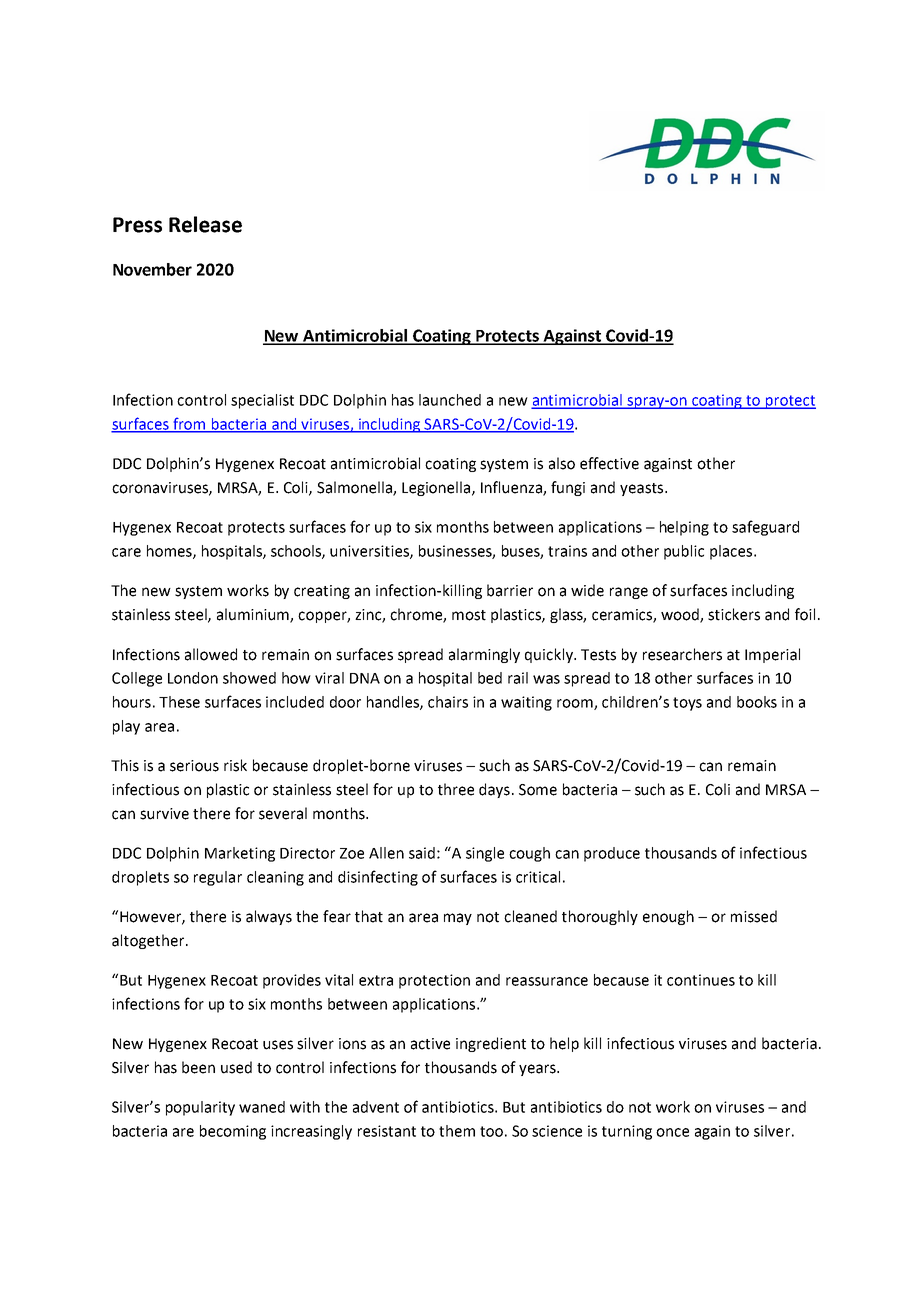 The image size is (924, 1308). Describe the element at coordinates (757, 702) in the screenshot. I see `books` at that location.
